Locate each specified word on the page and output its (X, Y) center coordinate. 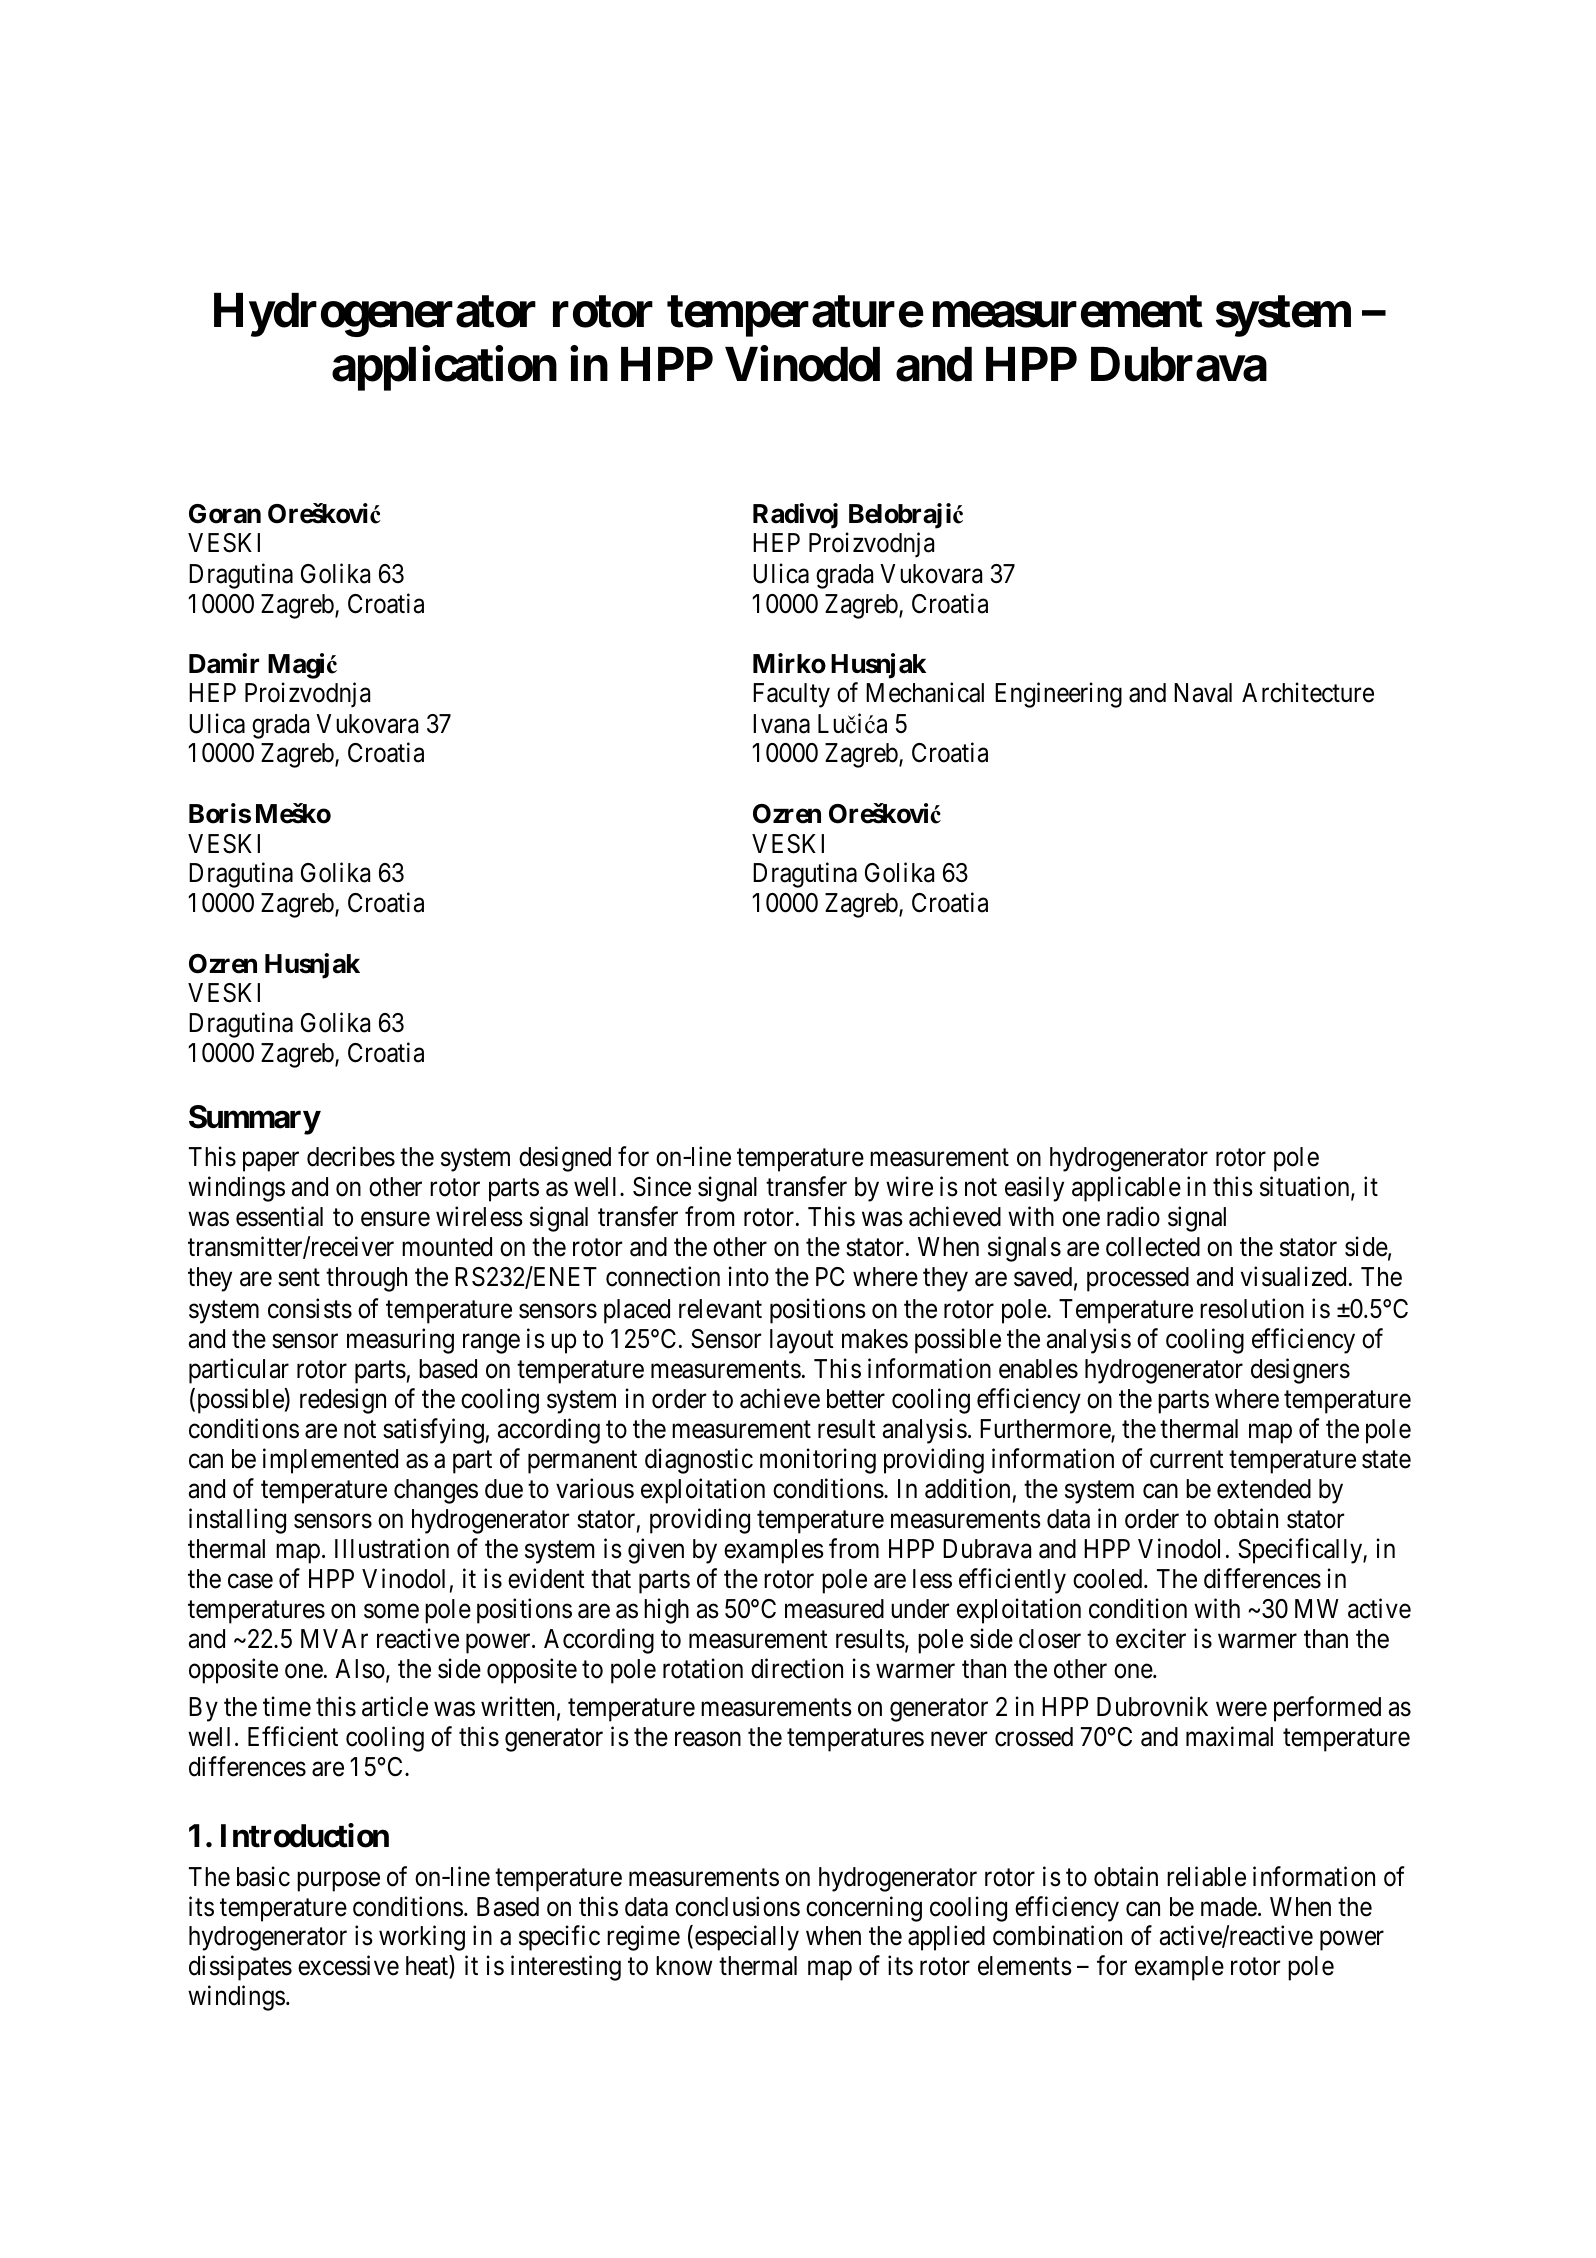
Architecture (1308, 693)
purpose (338, 1882)
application (444, 368)
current (1187, 1460)
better (856, 1399)
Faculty (791, 695)
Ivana (781, 724)
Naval (1203, 693)
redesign (343, 1401)
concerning (864, 1909)
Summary (254, 1120)
